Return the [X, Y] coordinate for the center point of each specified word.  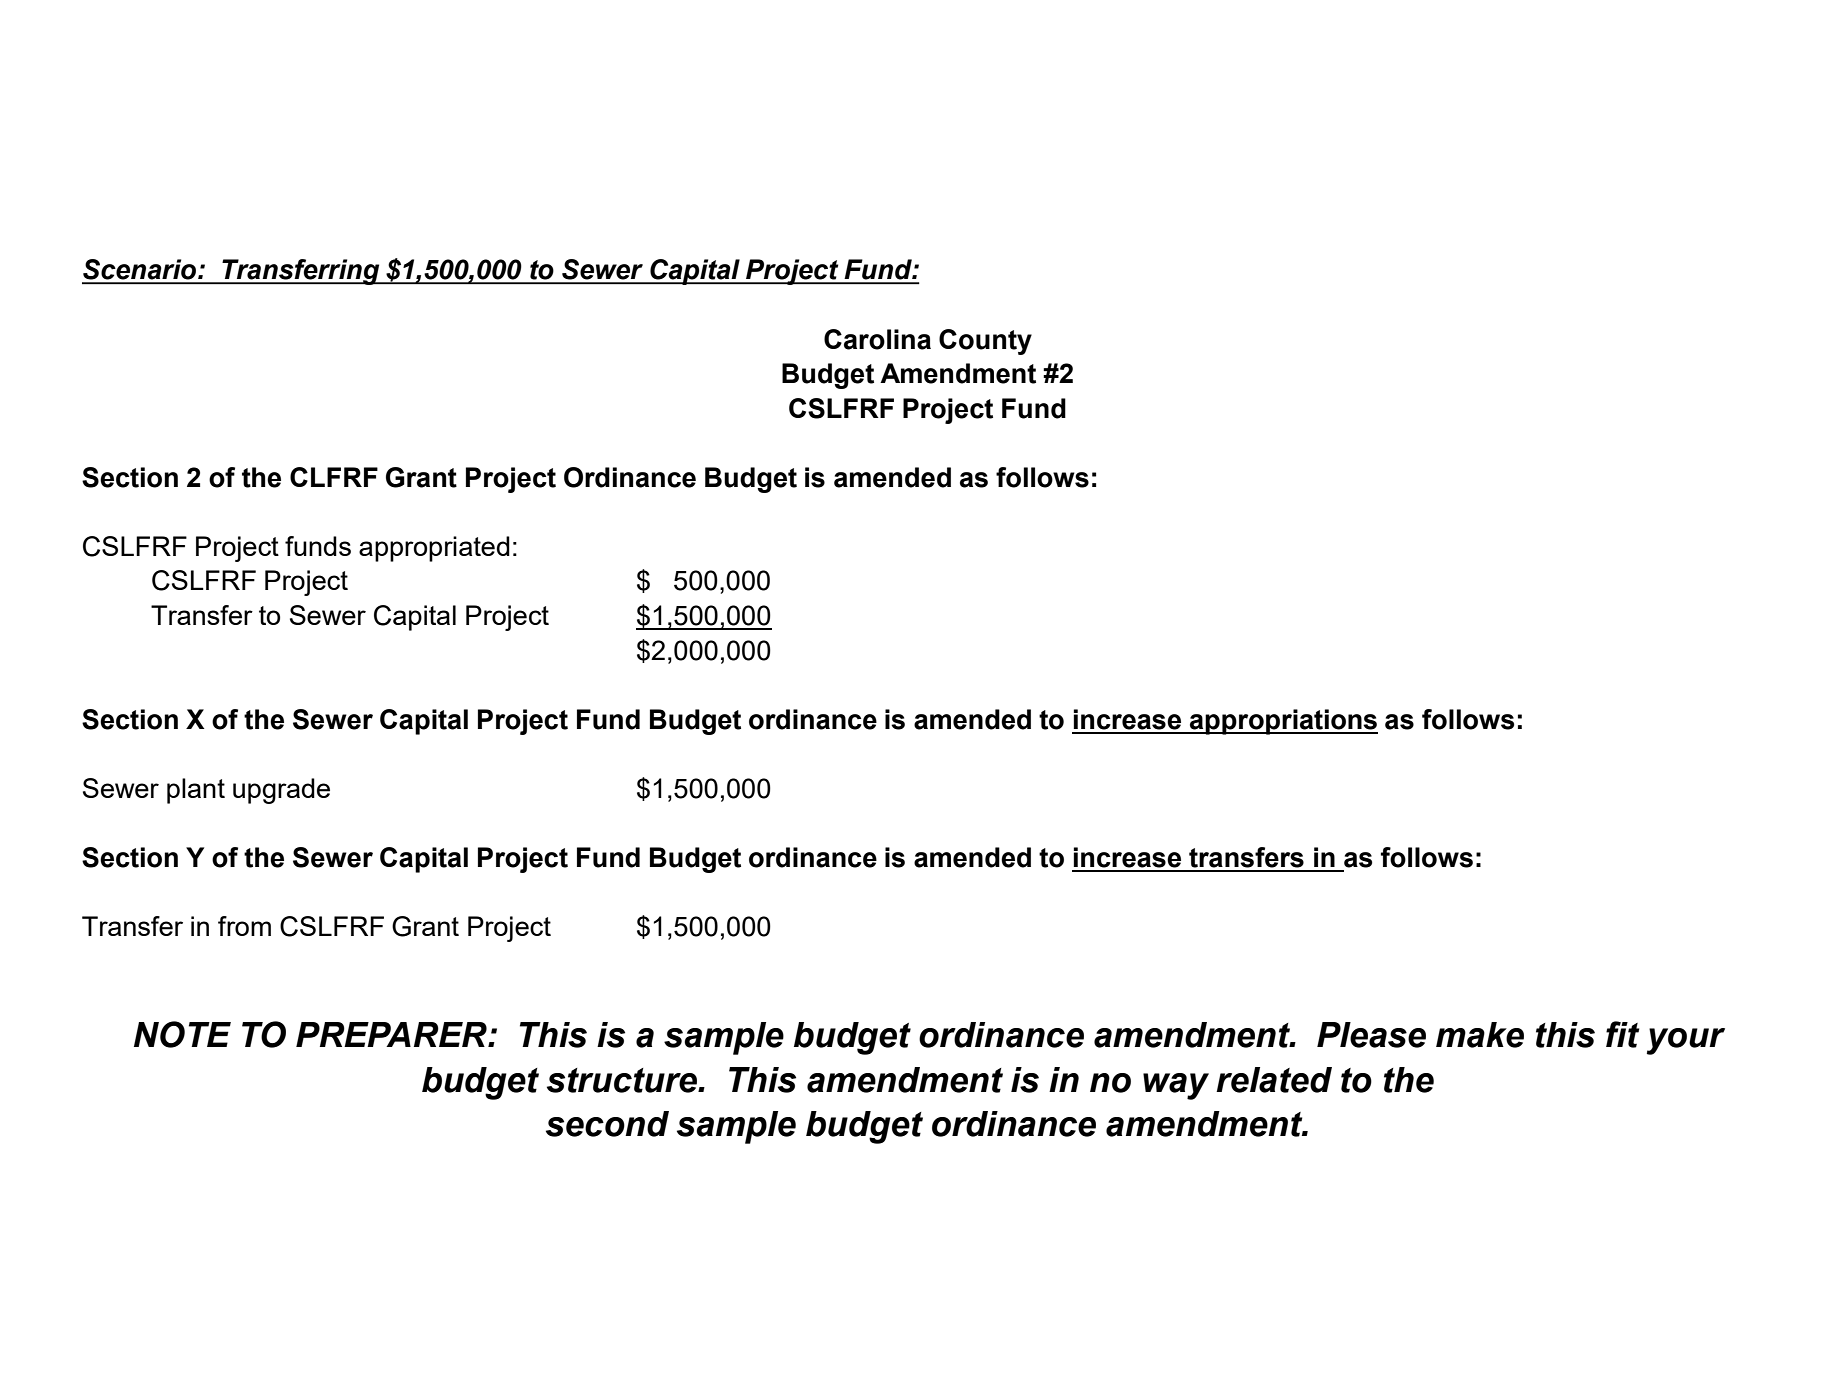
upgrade [281, 791]
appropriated [434, 549]
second [607, 1124]
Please [1371, 1035]
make [1480, 1035]
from [244, 926]
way [1176, 1086]
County [985, 342]
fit [1623, 1034]
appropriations [1283, 722]
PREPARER [392, 1034]
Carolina [877, 339]
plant [196, 791]
